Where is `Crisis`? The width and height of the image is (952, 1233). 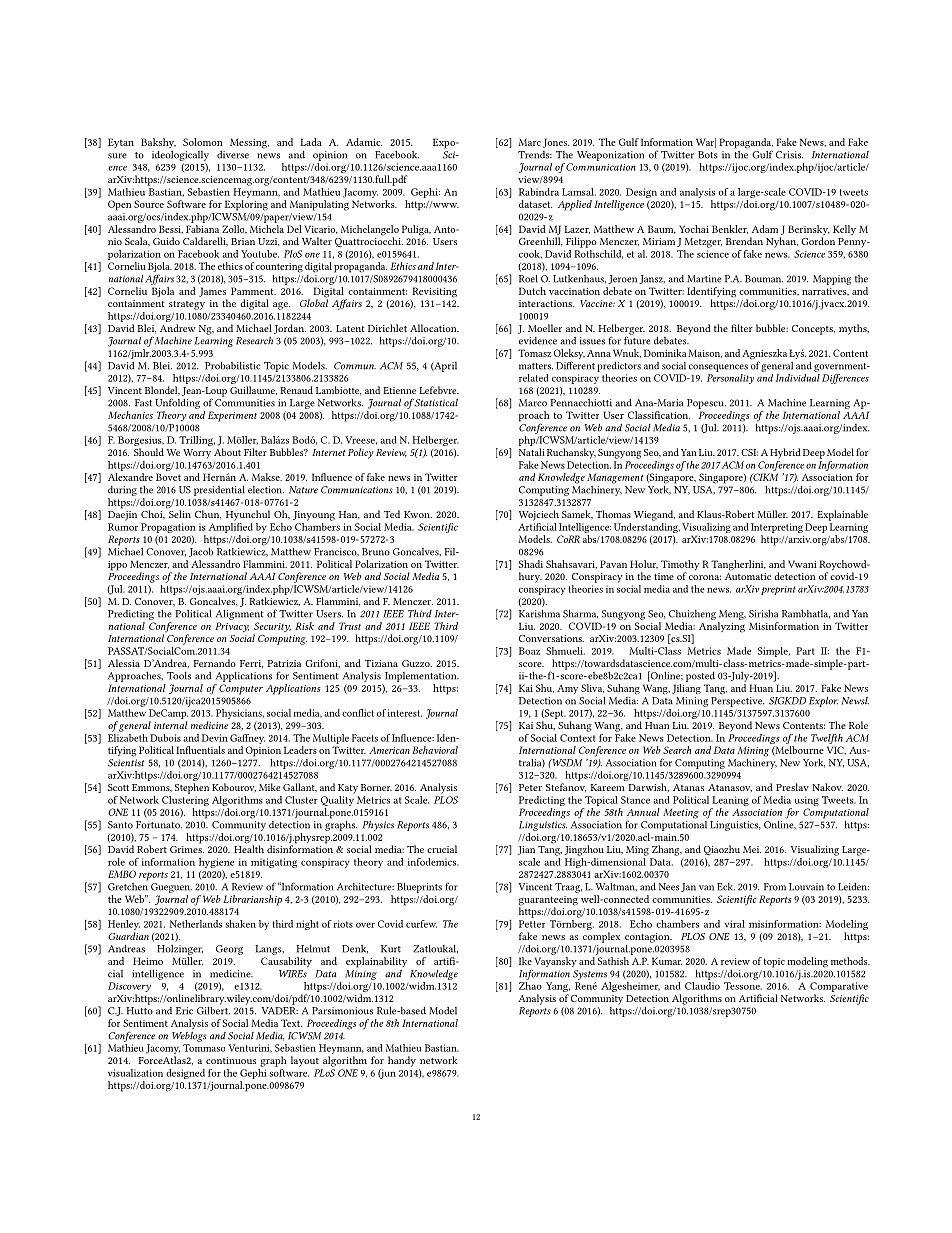
Crisis is located at coordinates (789, 155).
